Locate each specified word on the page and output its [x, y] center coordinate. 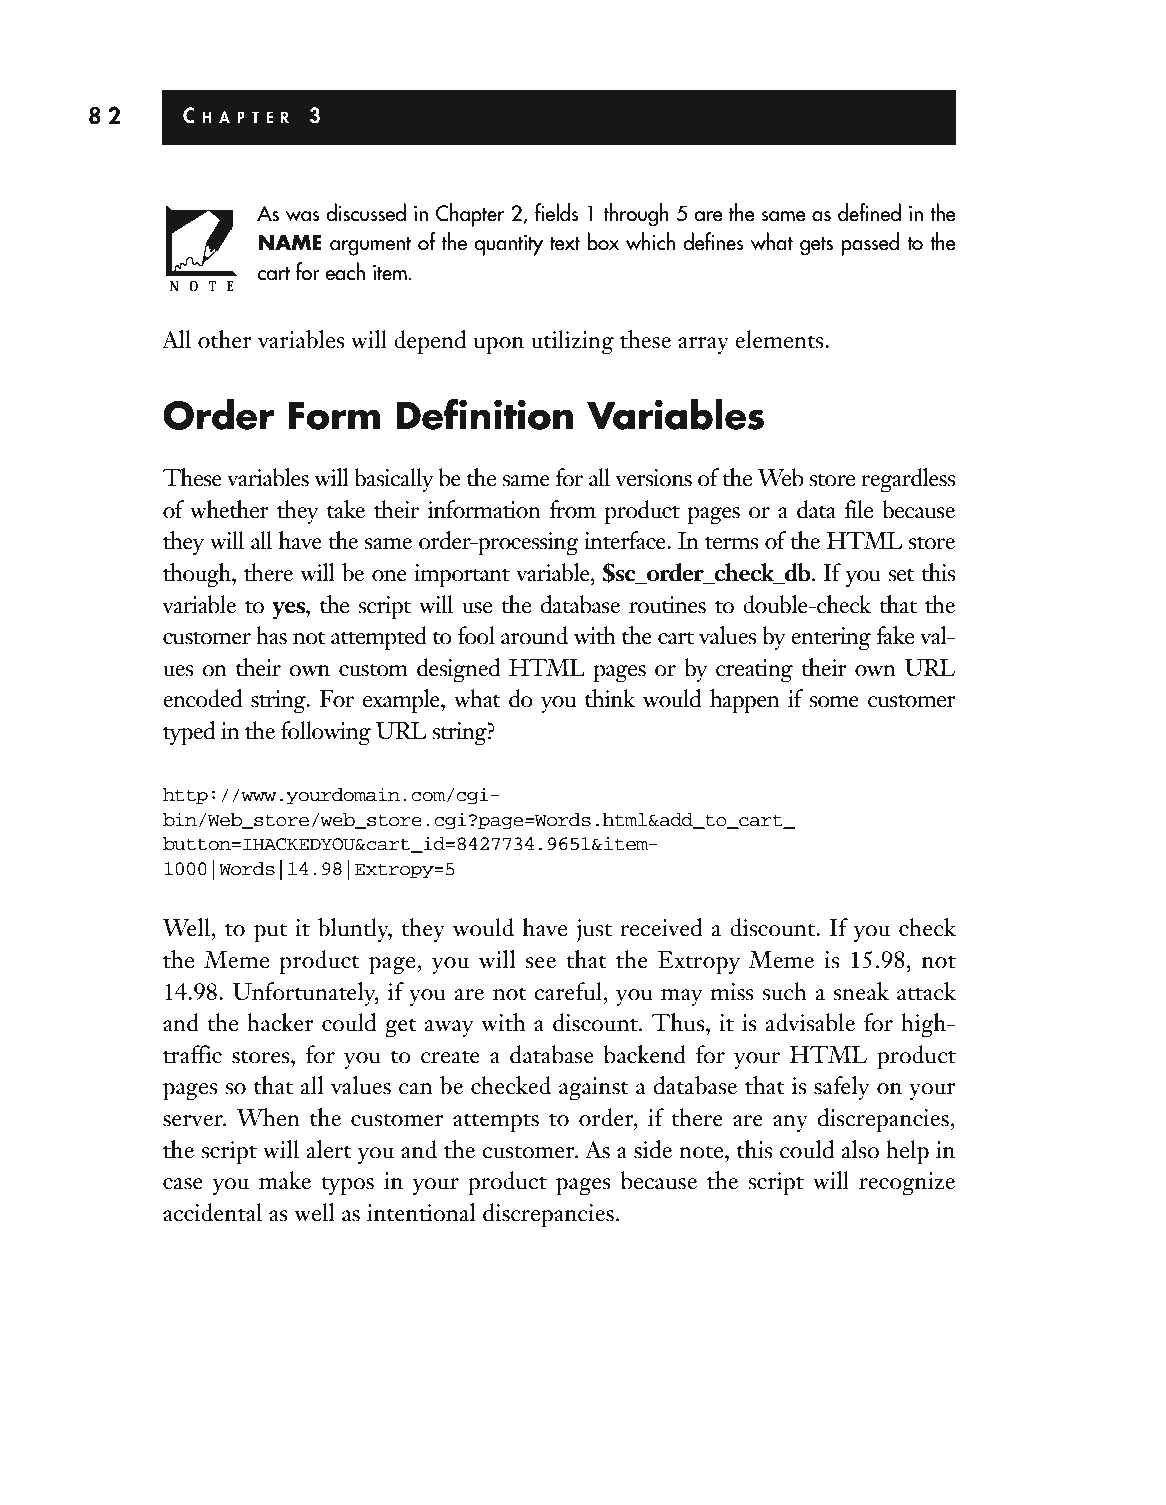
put [270, 933]
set [901, 575]
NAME [290, 242]
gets [816, 246]
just [594, 931]
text [565, 244]
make [285, 1180]
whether [229, 509]
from [572, 509]
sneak [861, 991]
